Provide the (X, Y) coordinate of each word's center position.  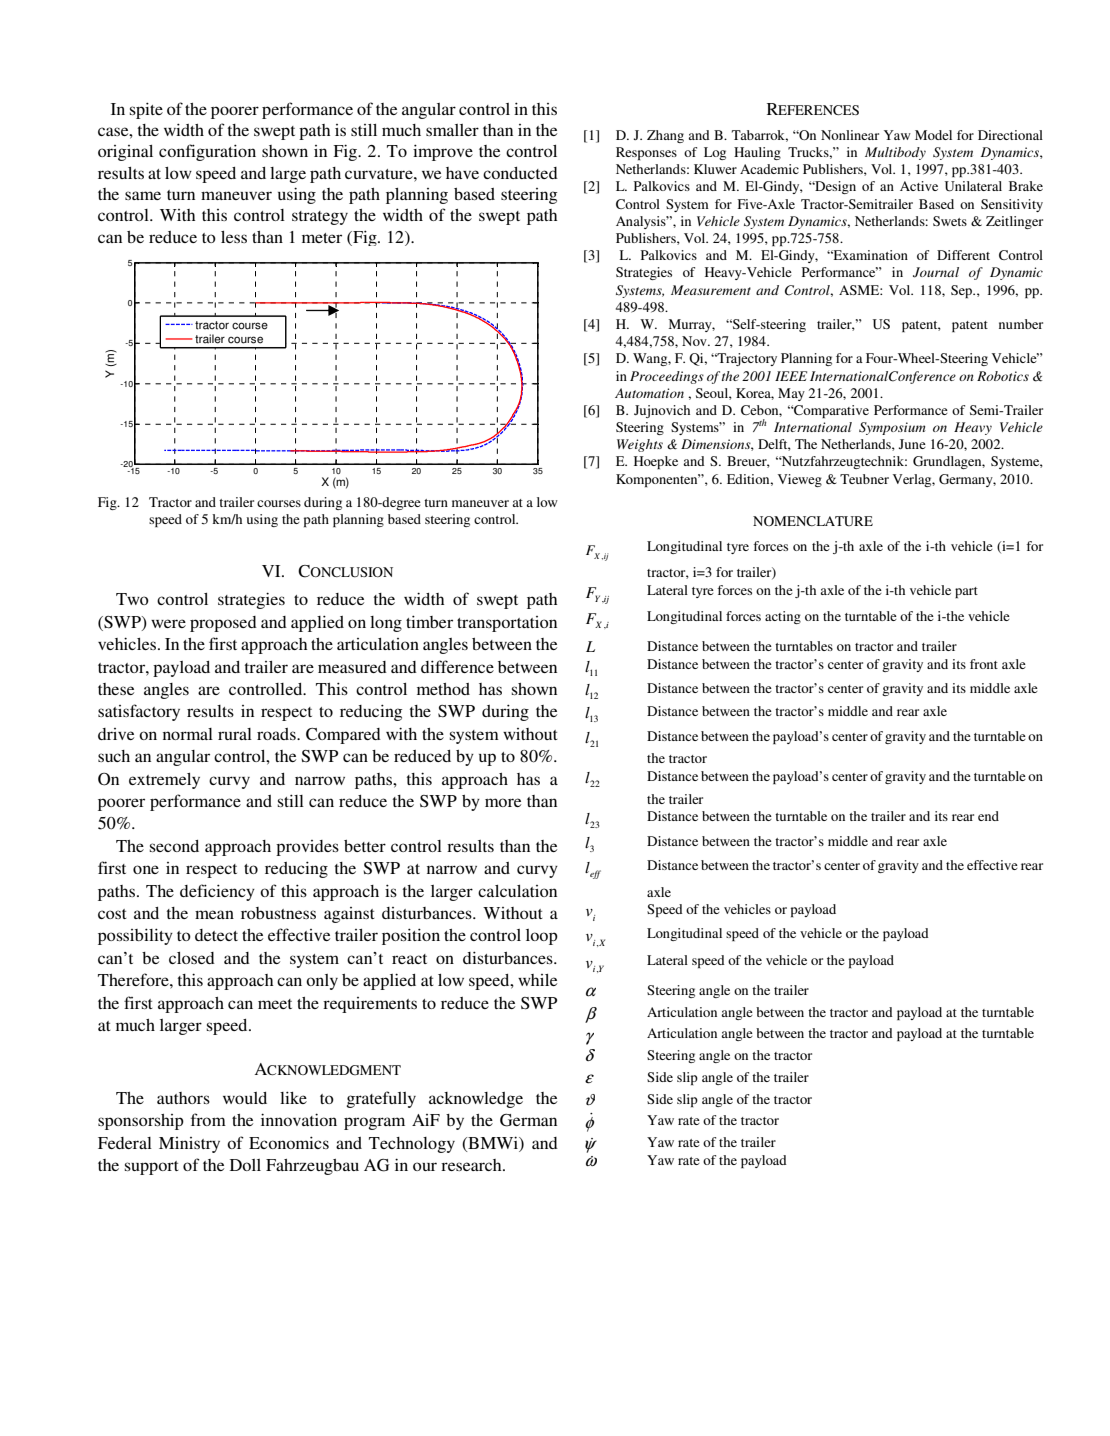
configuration (207, 152)
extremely (164, 781)
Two (132, 599)
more (503, 802)
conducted (520, 173)
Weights (640, 445)
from (208, 1119)
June (912, 444)
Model (933, 135)
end (988, 816)
